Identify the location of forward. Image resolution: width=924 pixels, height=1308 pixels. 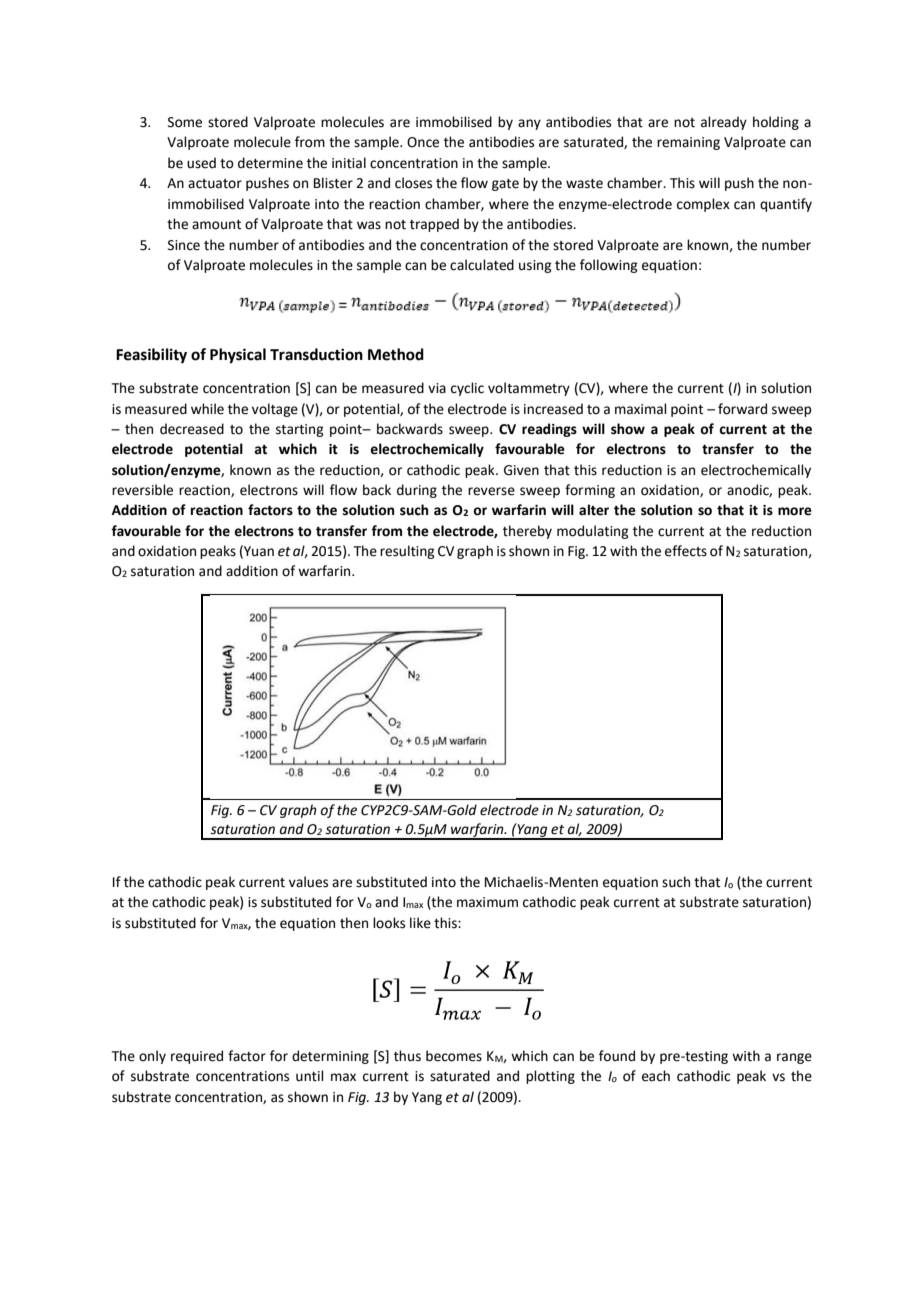
(742, 409).
